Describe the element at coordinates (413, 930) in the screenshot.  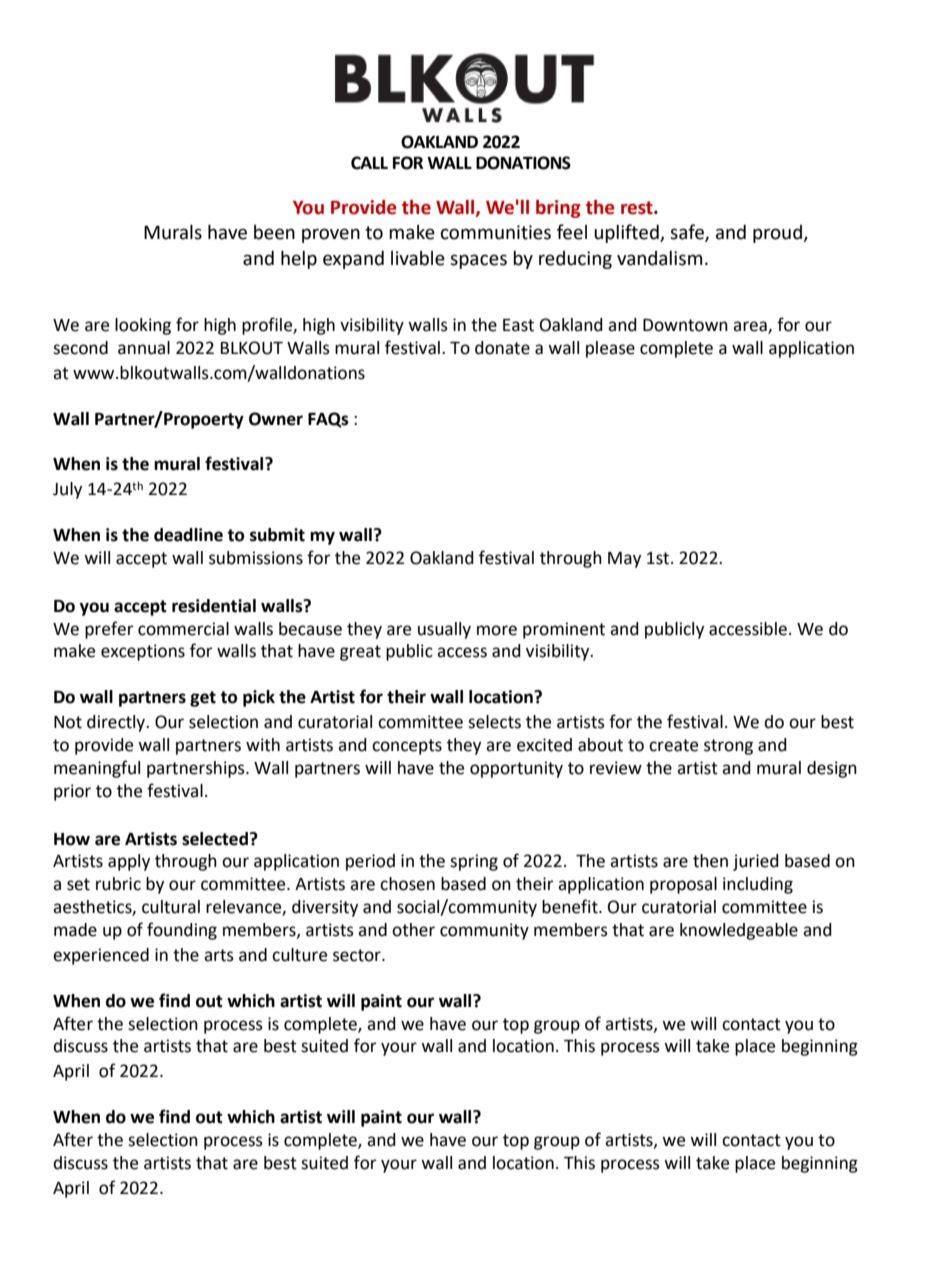
I see `other` at that location.
